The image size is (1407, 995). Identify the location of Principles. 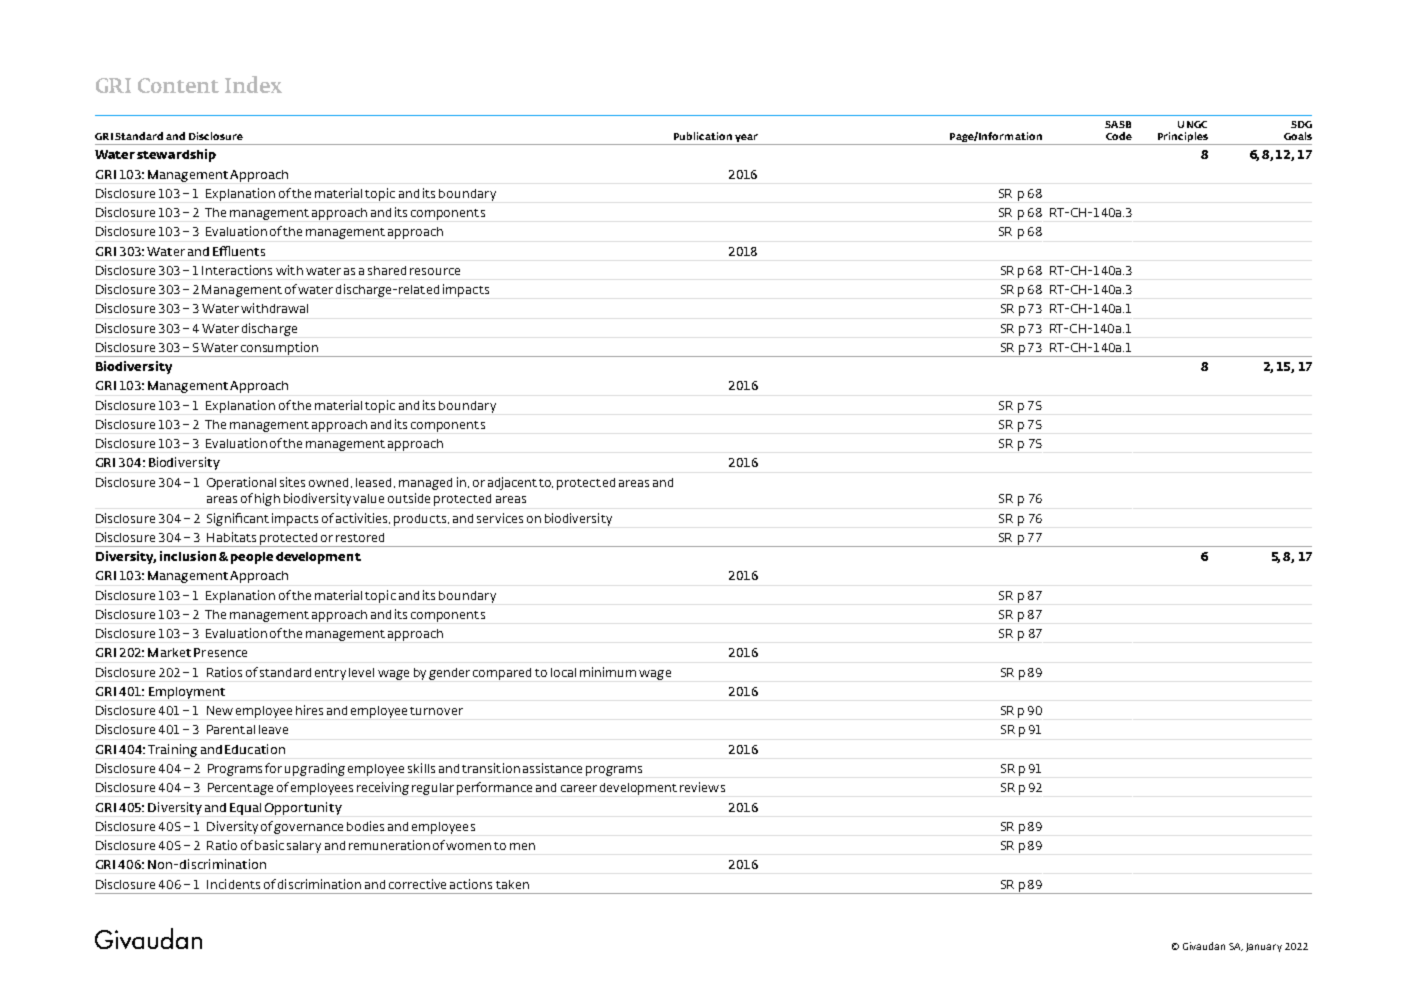
(1182, 138).
